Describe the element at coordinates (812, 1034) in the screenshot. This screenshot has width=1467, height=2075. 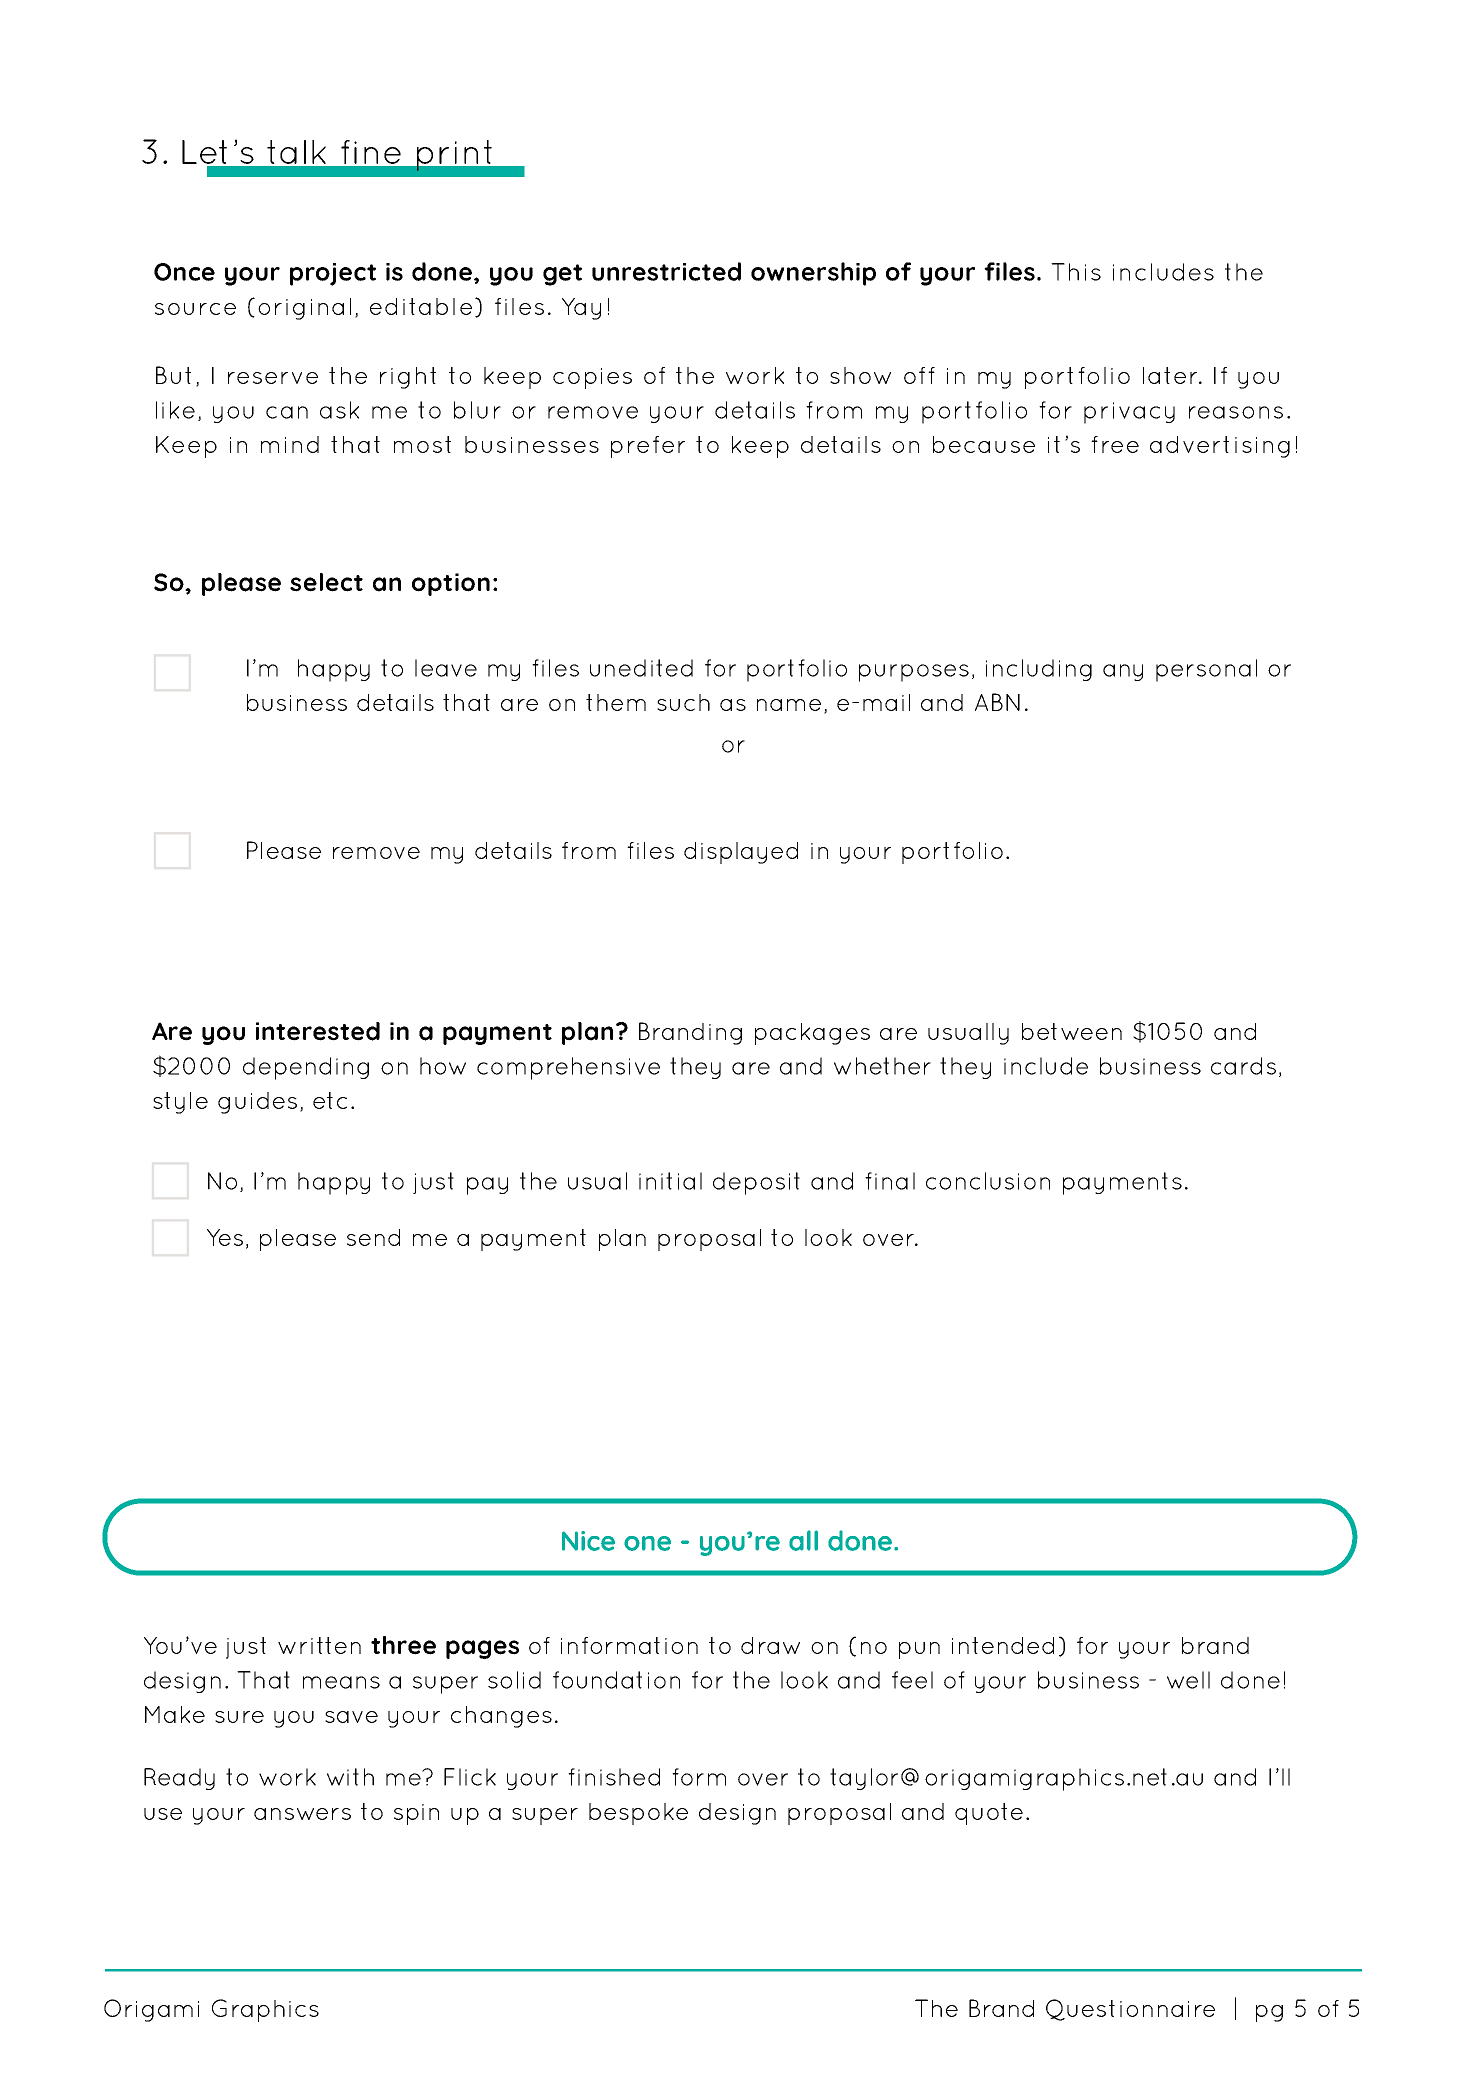
I see `packages` at that location.
